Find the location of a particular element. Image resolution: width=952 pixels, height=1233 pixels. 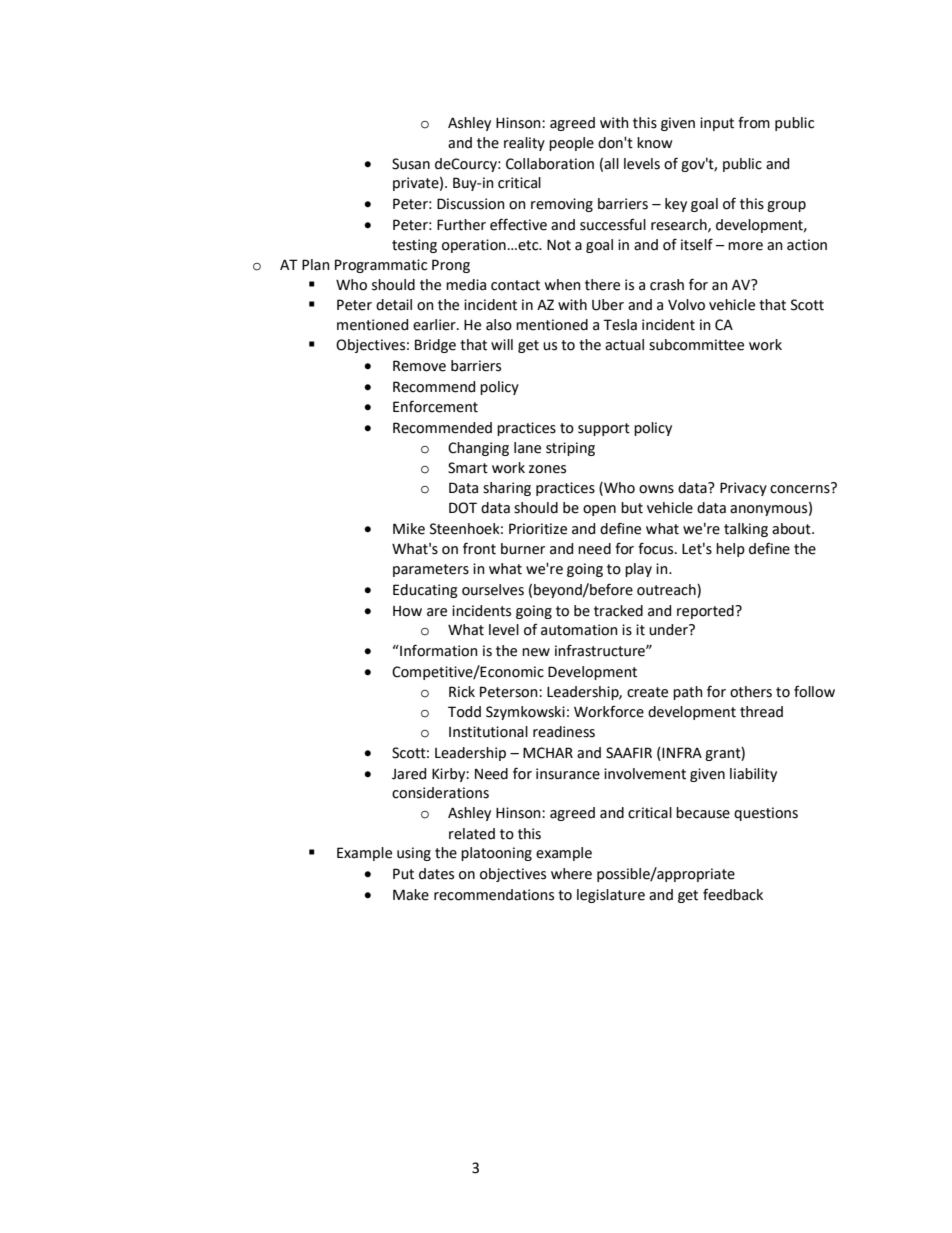

Uber is located at coordinates (608, 305).
